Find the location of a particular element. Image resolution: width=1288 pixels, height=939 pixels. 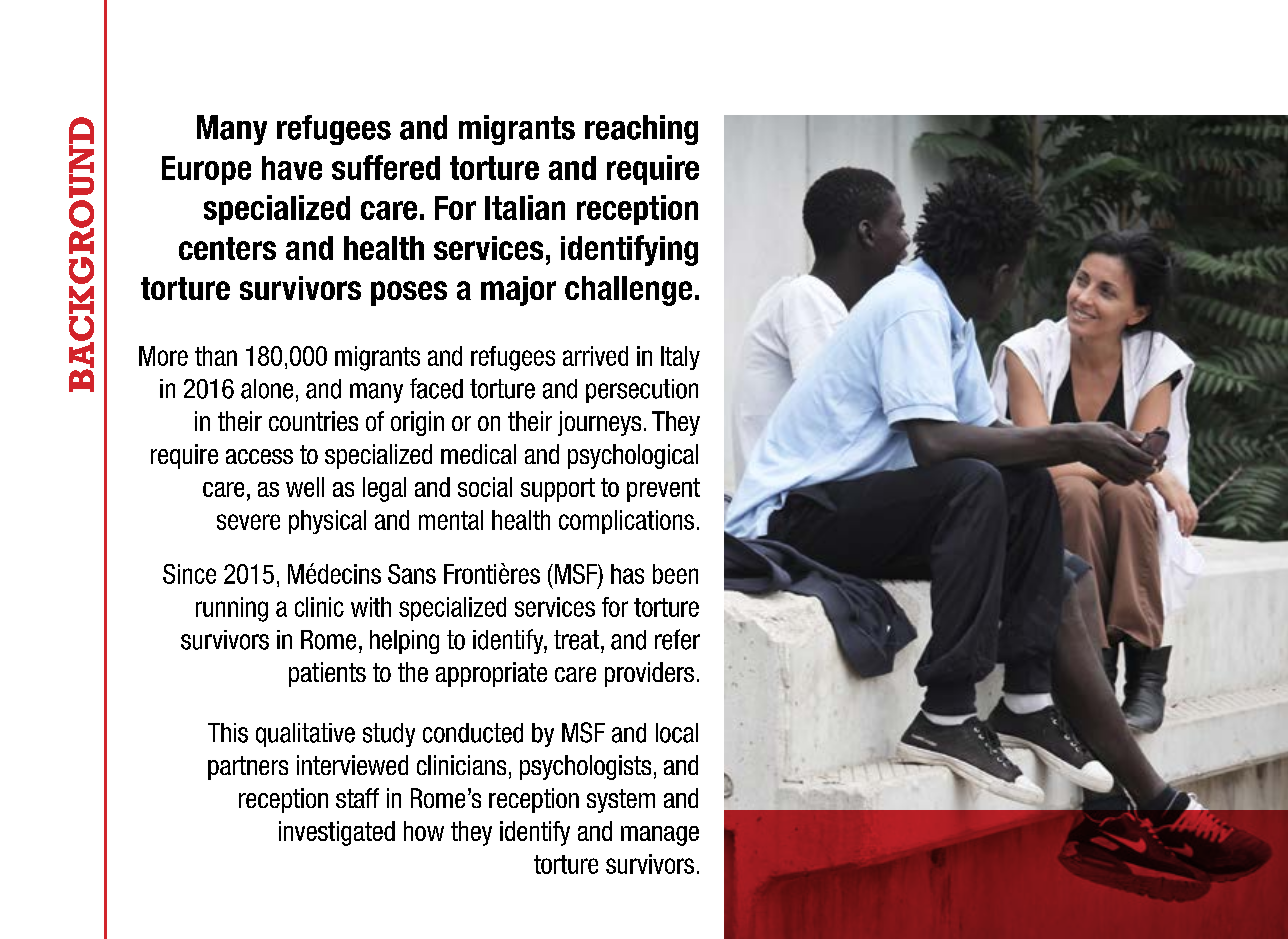

partners is located at coordinates (248, 768).
